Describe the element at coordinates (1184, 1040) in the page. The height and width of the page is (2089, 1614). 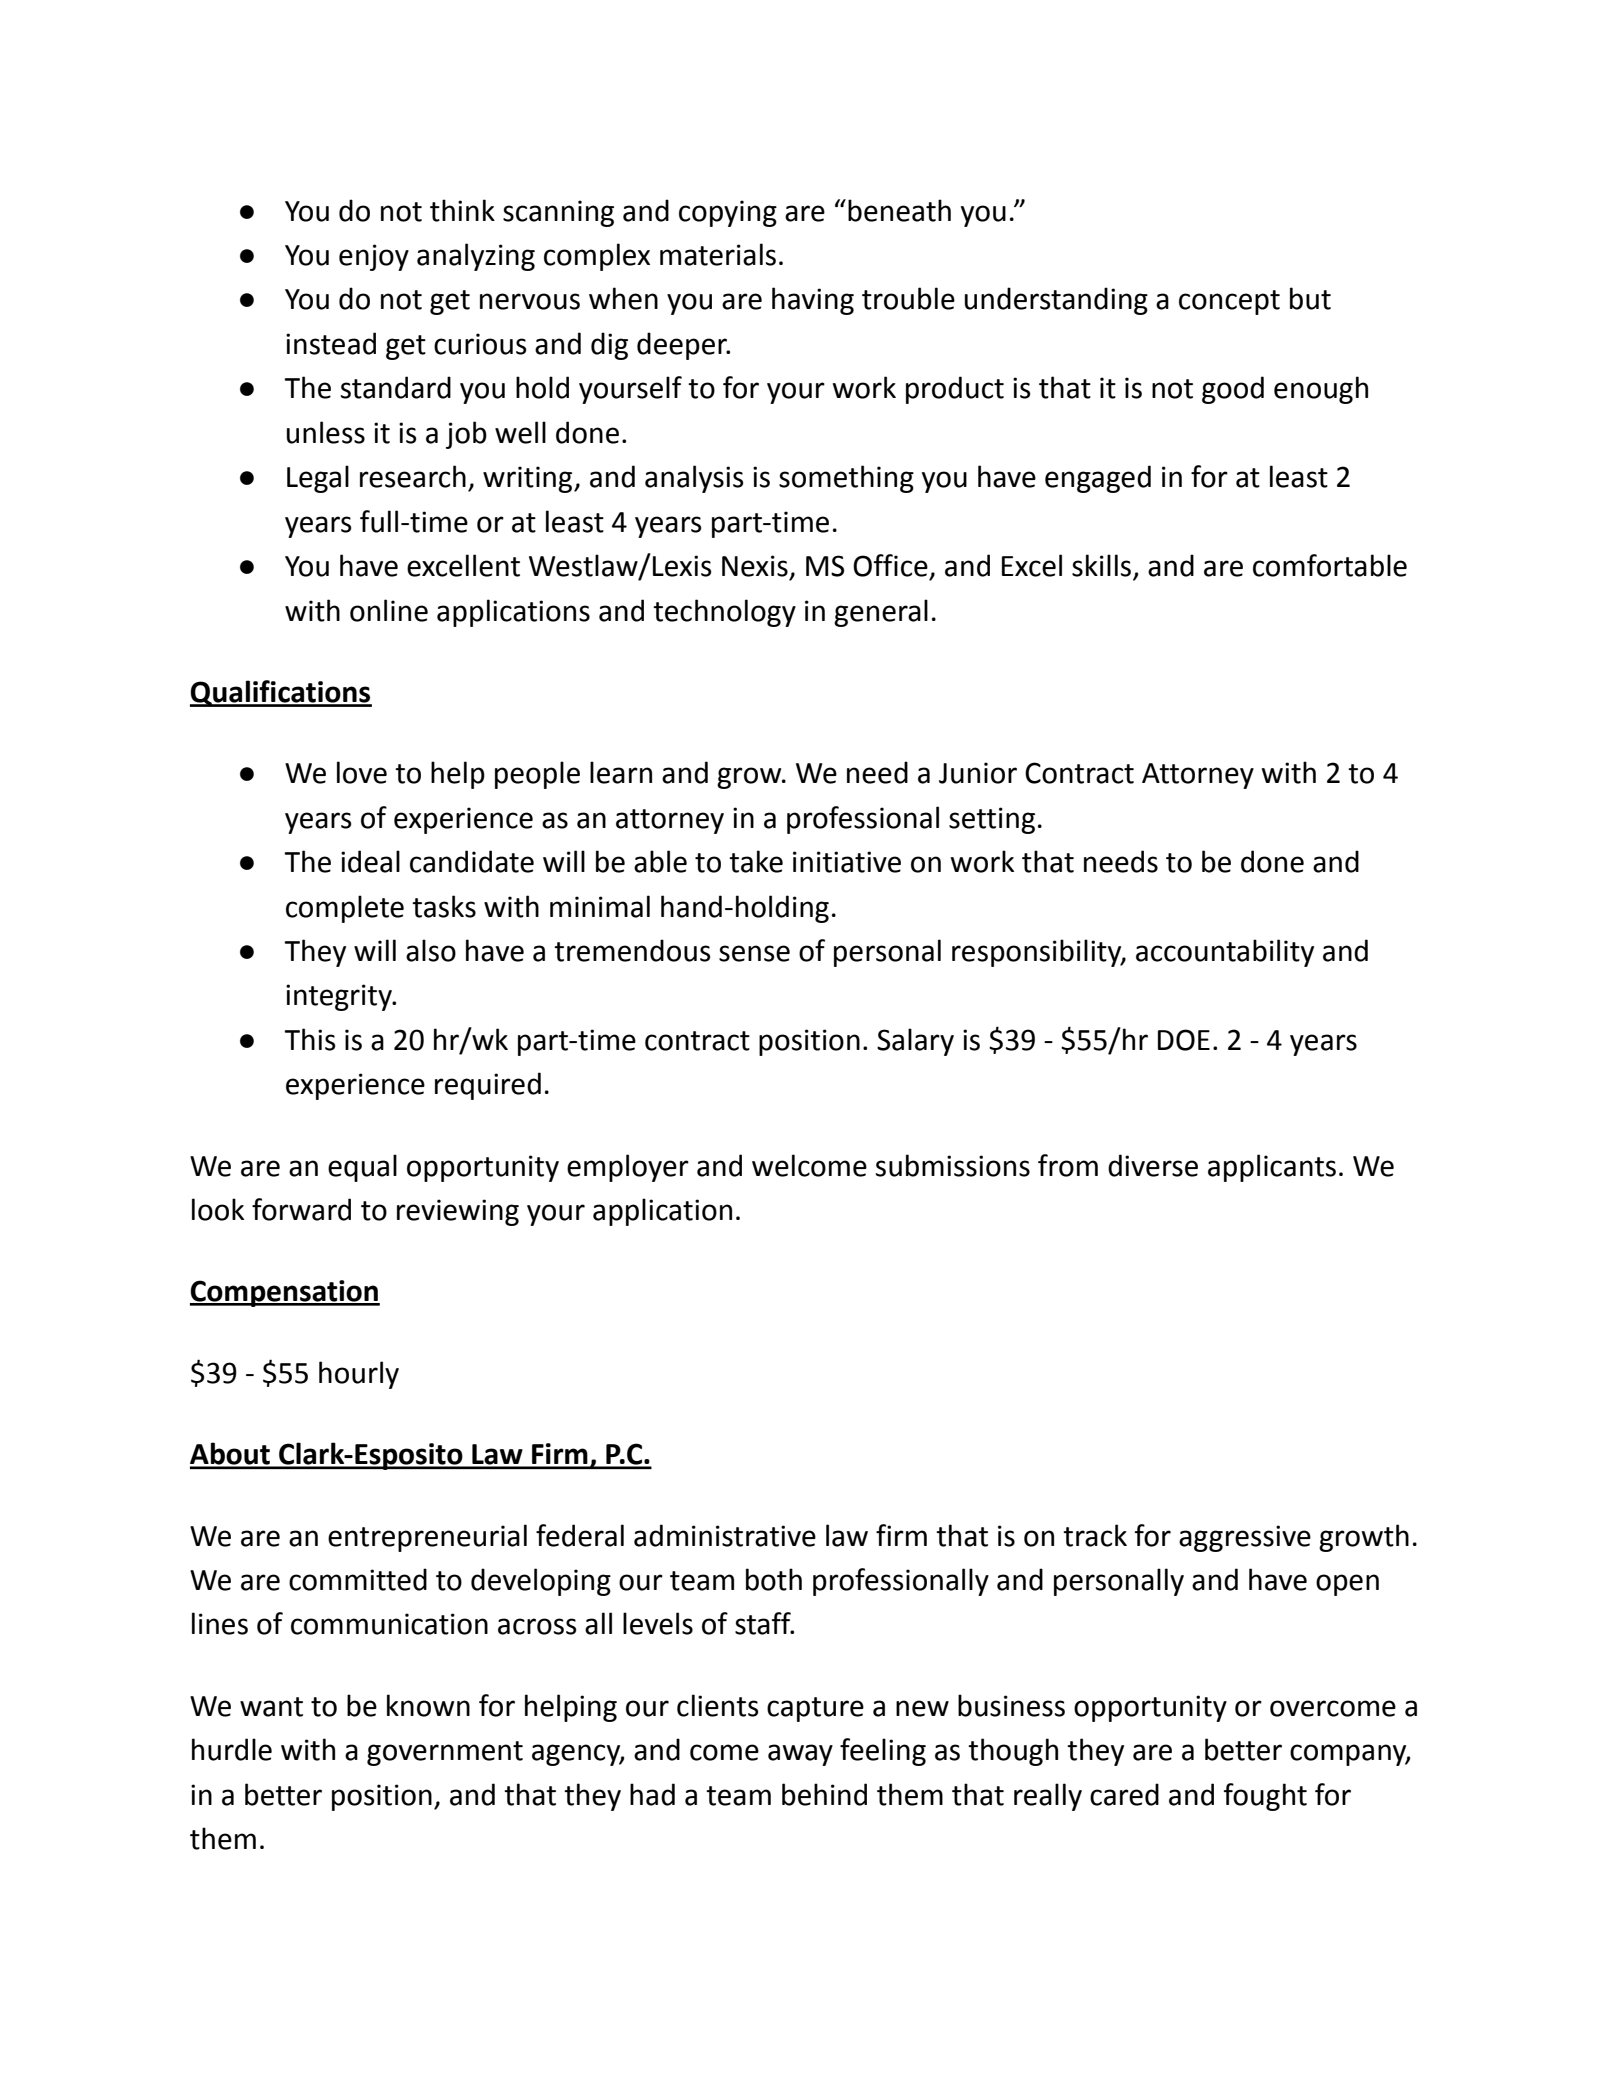
I see `DOE` at that location.
